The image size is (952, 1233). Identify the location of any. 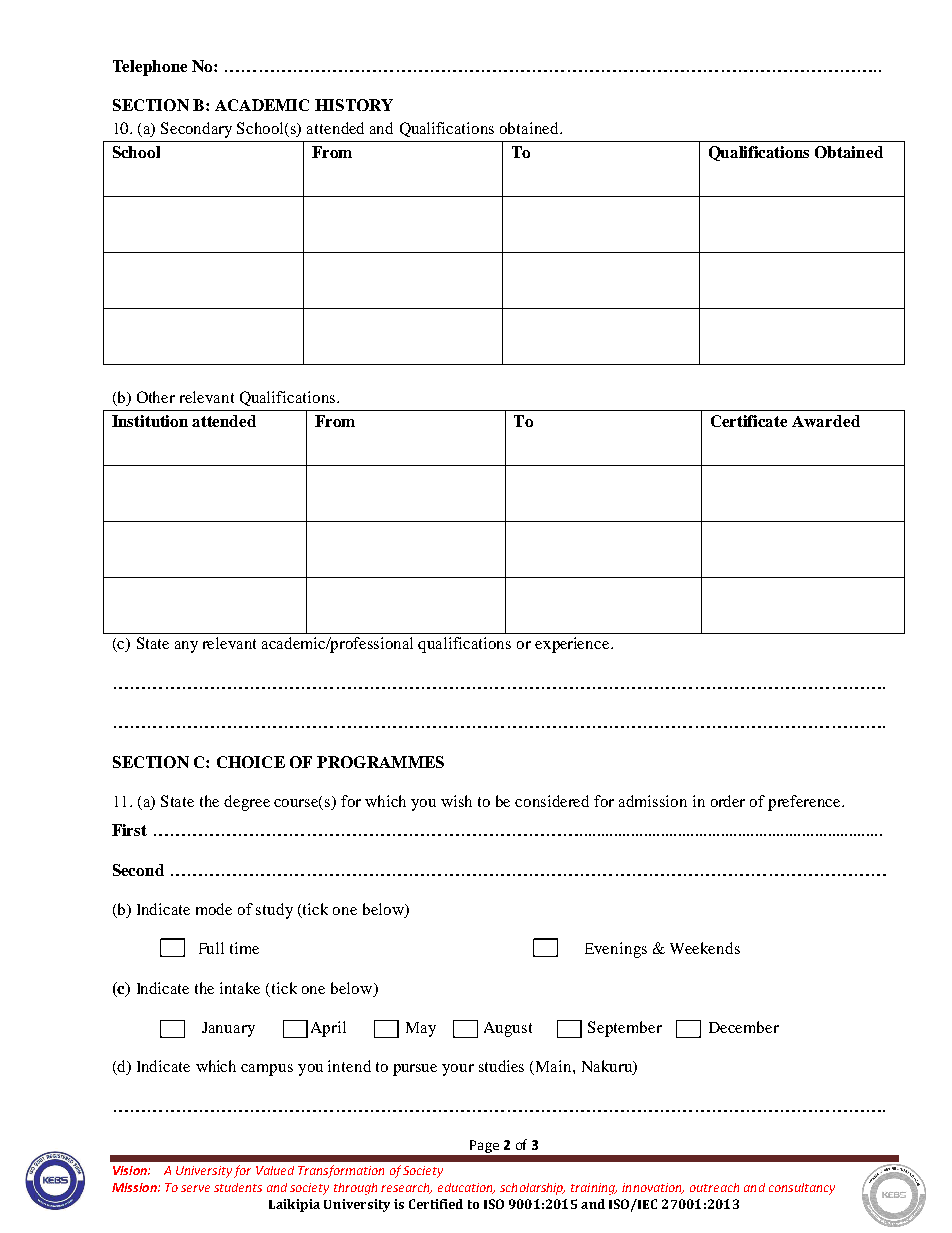
(186, 647).
